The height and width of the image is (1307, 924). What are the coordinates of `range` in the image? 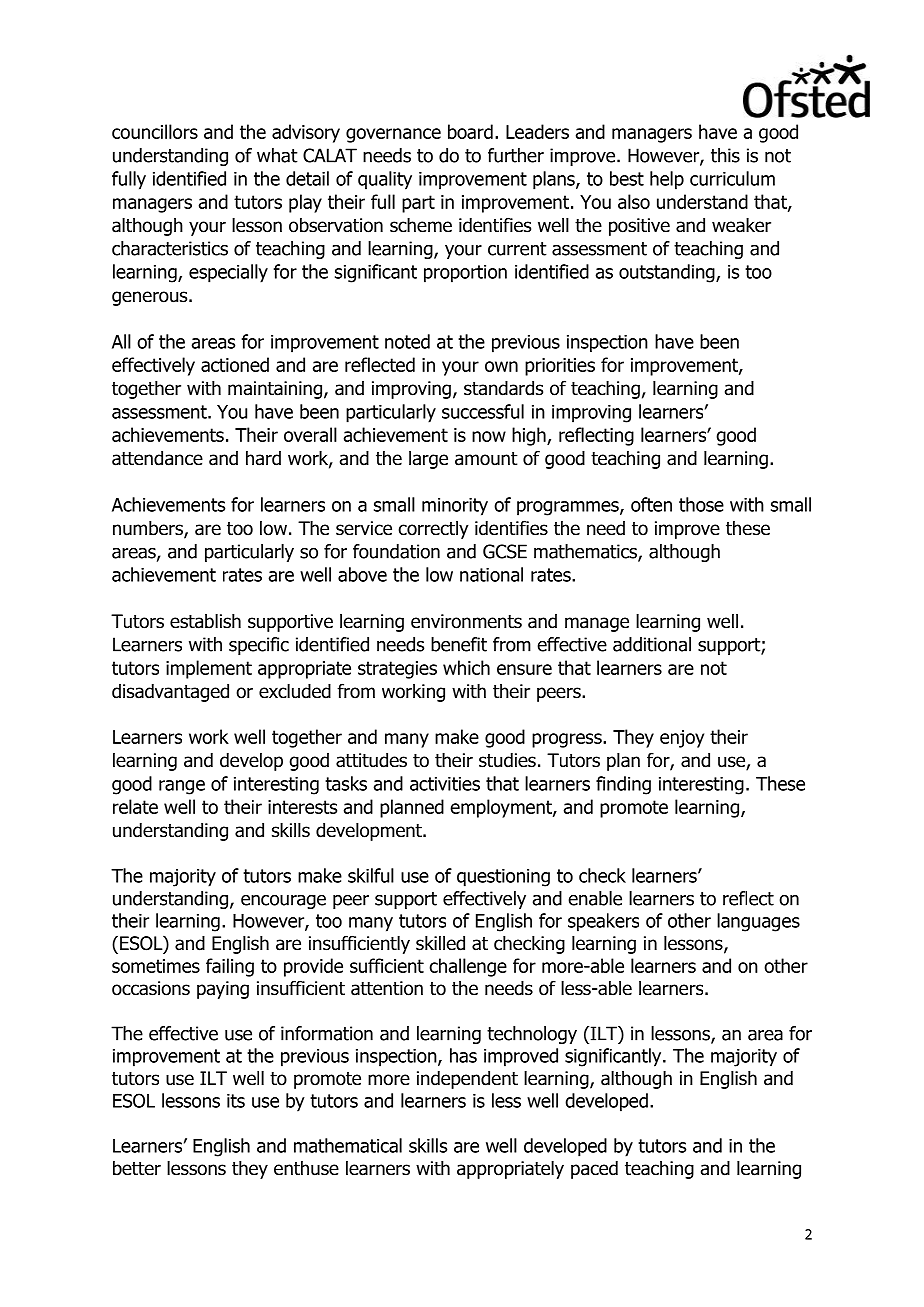 It's located at (182, 787).
